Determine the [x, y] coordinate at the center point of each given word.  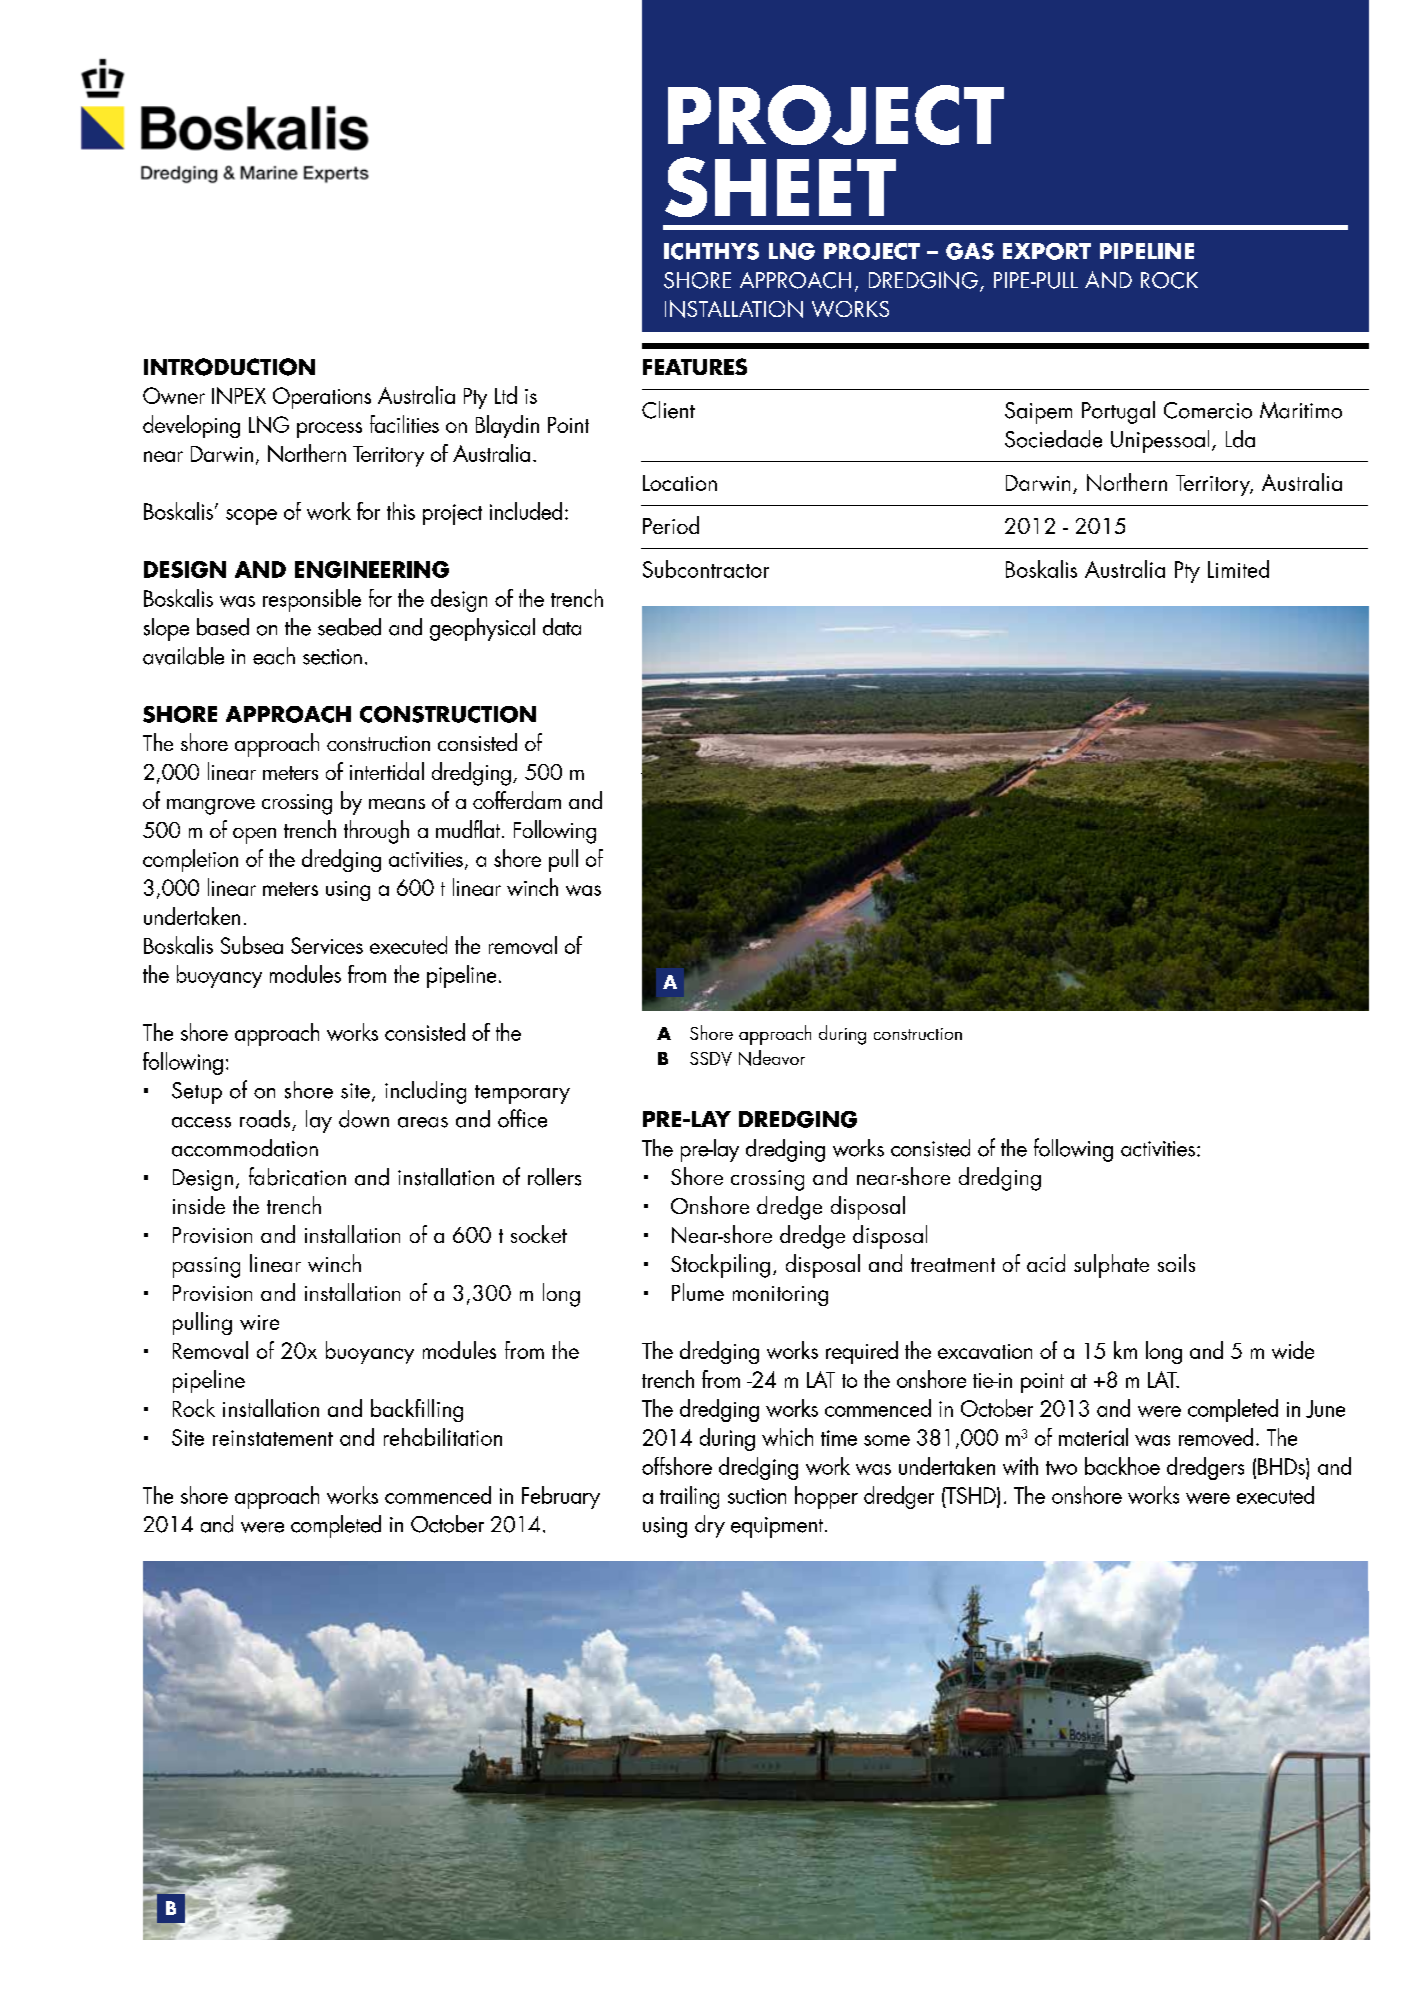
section [332, 657]
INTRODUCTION [229, 367]
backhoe [1122, 1466]
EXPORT [1047, 251]
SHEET [780, 187]
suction [757, 1496]
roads [265, 1119]
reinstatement [273, 1438]
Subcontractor [706, 569]
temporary [522, 1094]
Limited [1238, 569]
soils [1176, 1263]
